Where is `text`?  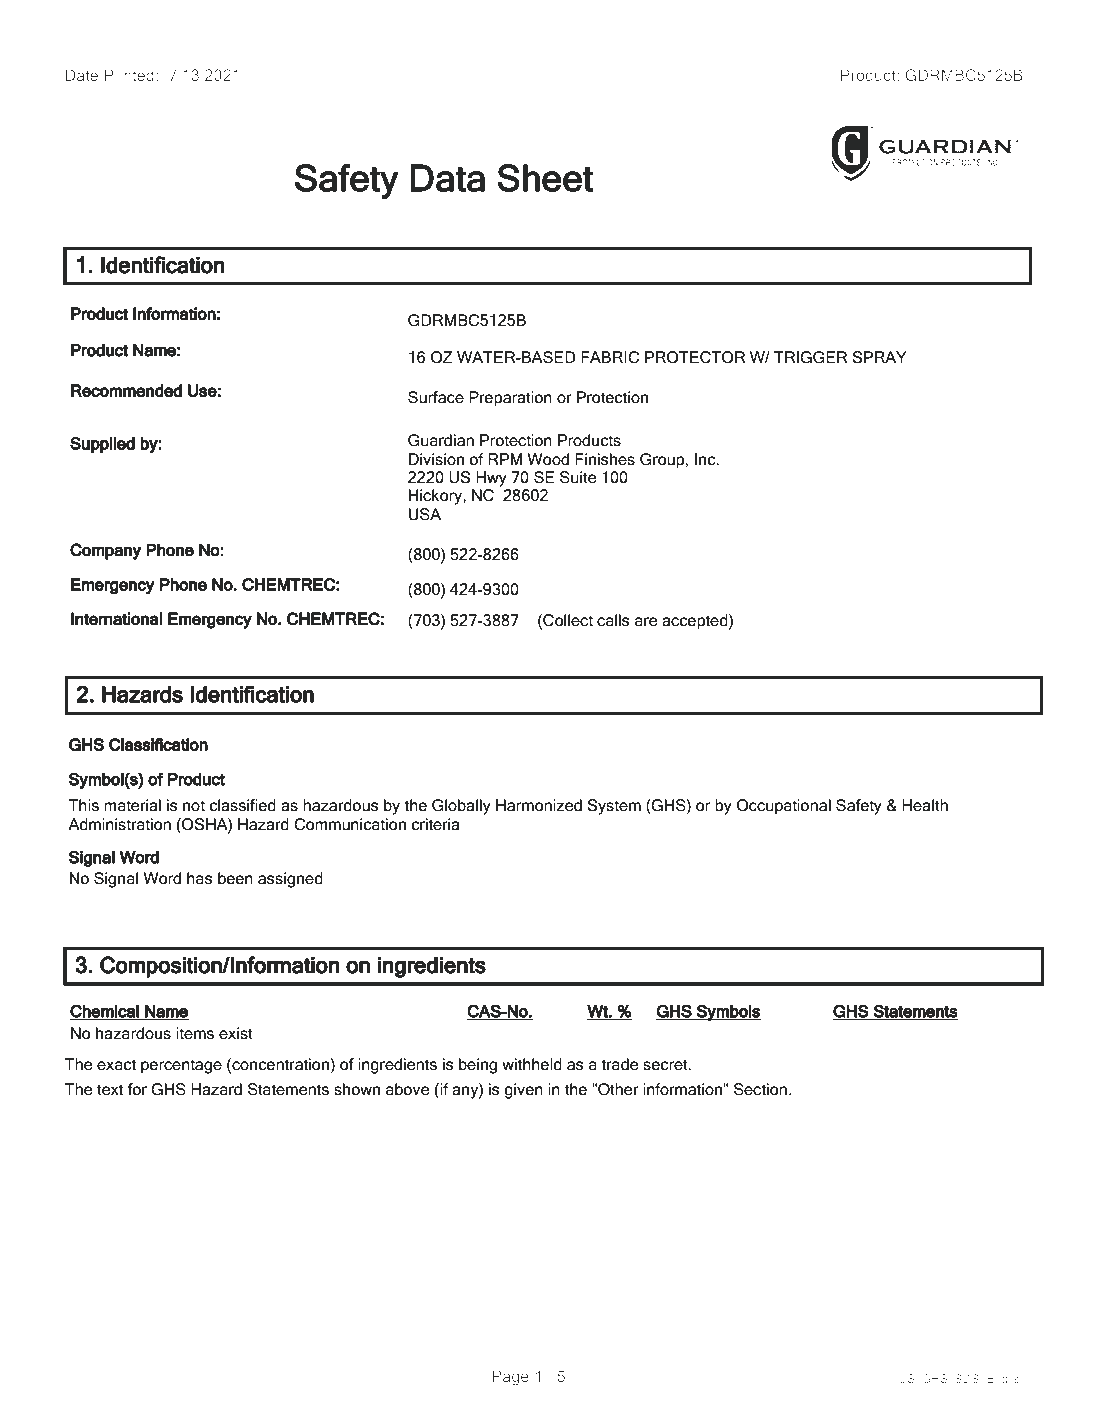
text is located at coordinates (110, 1090).
